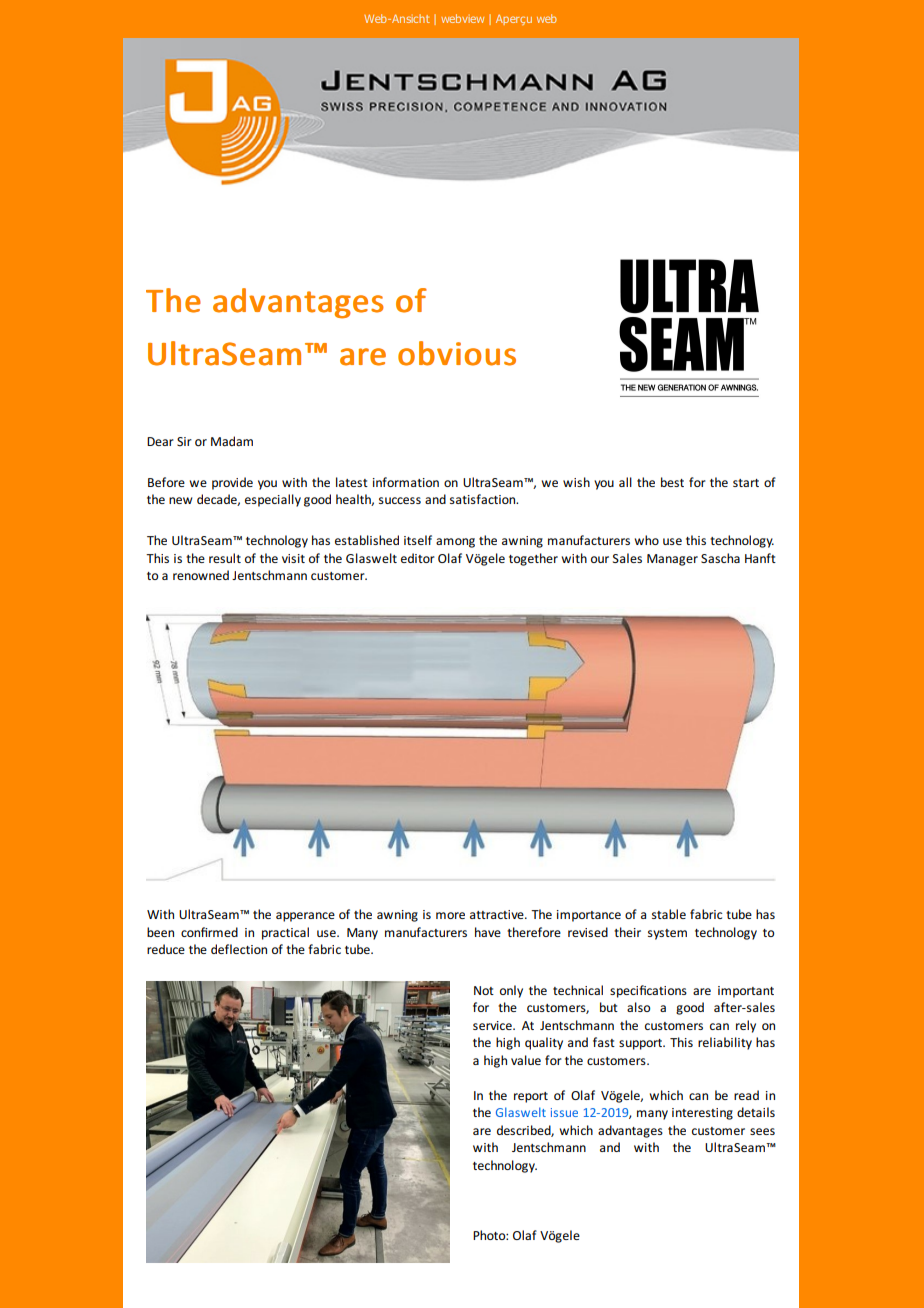  What do you see at coordinates (225, 558) in the image?
I see `result` at bounding box center [225, 558].
